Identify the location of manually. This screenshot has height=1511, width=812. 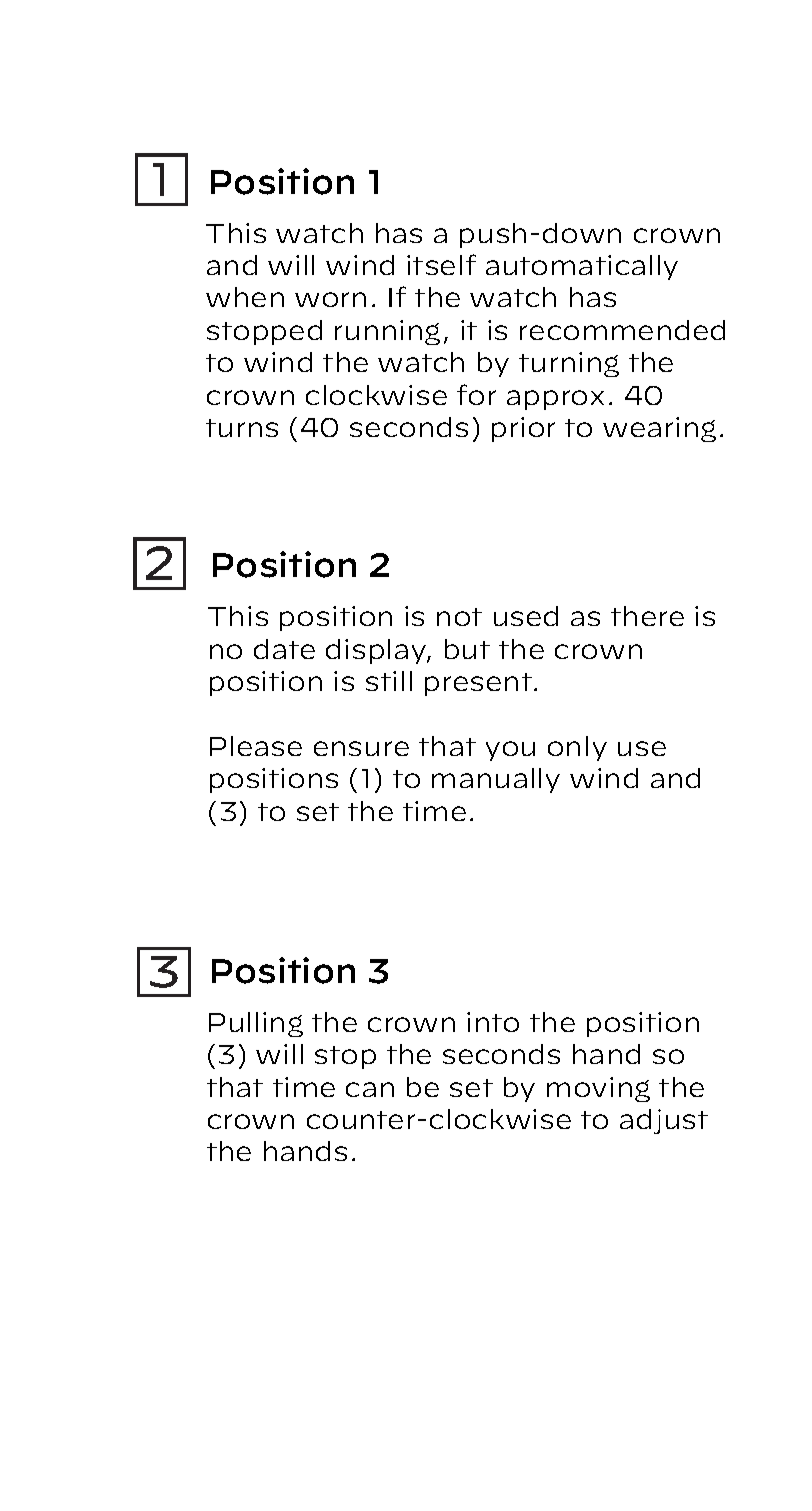
(496, 780).
